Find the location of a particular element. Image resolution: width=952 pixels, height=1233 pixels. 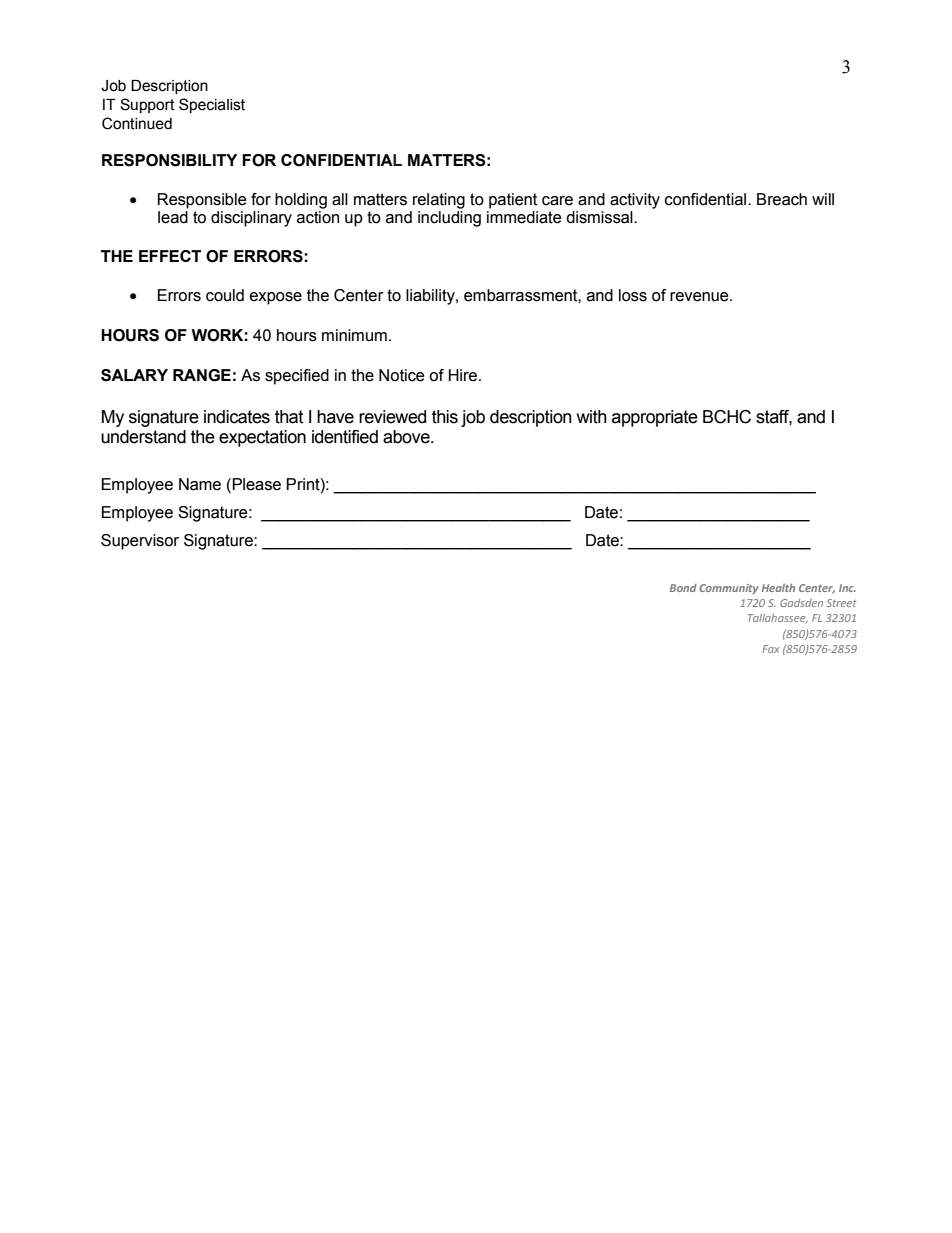

revenue is located at coordinates (700, 297).
